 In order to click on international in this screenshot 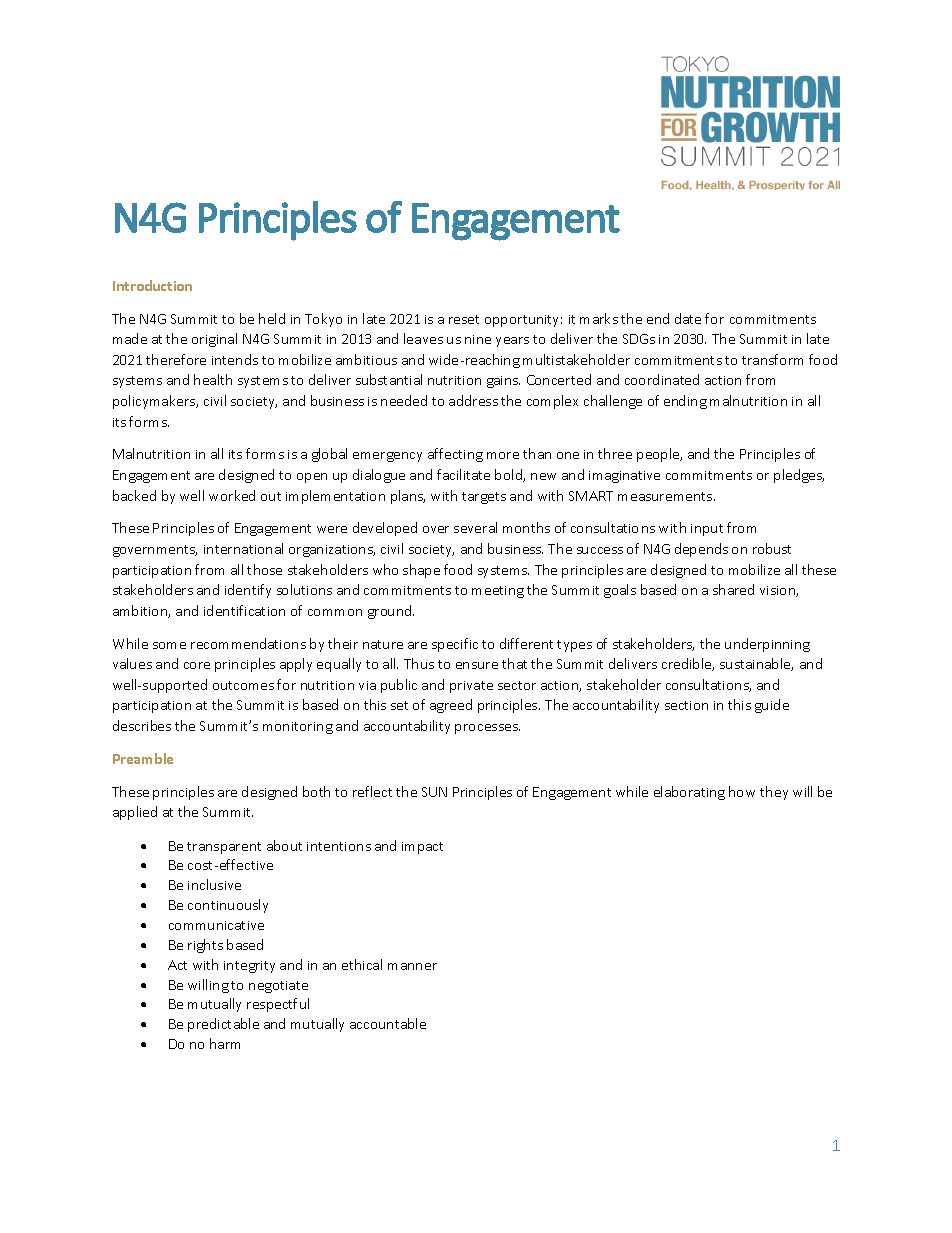, I will do `click(243, 548)`.
